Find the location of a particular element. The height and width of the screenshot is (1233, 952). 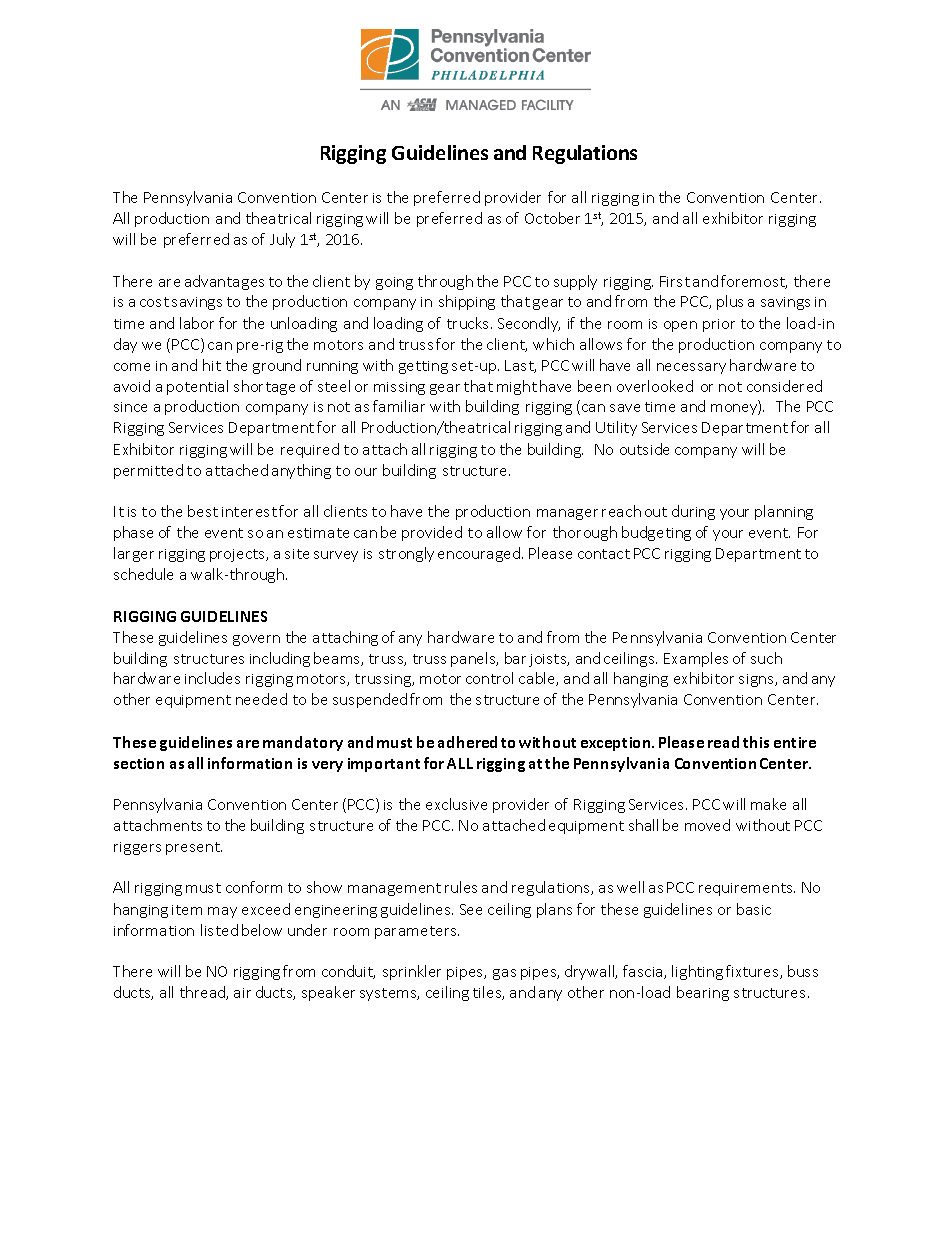

air is located at coordinates (242, 993).
